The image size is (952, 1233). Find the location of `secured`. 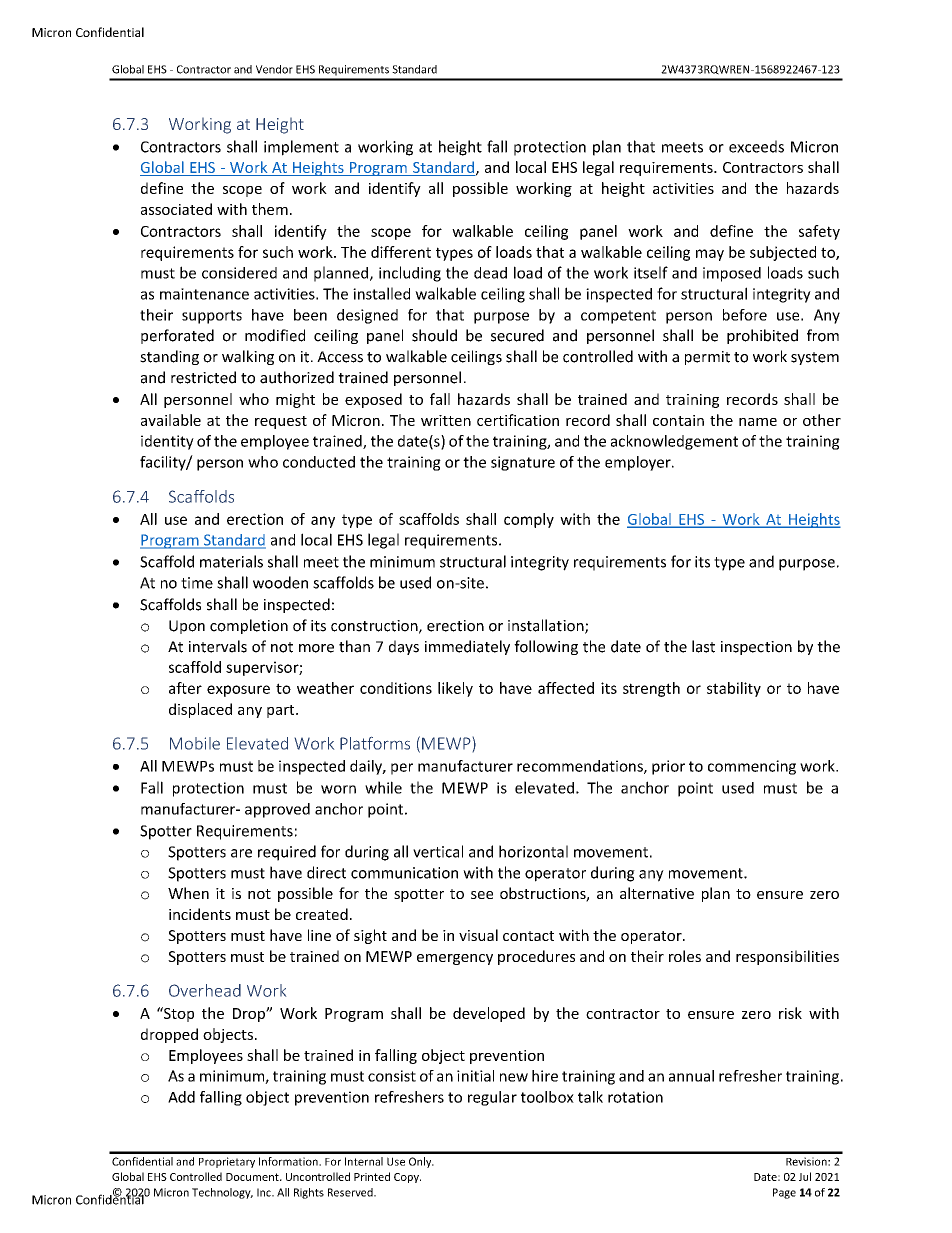

secured is located at coordinates (517, 335).
